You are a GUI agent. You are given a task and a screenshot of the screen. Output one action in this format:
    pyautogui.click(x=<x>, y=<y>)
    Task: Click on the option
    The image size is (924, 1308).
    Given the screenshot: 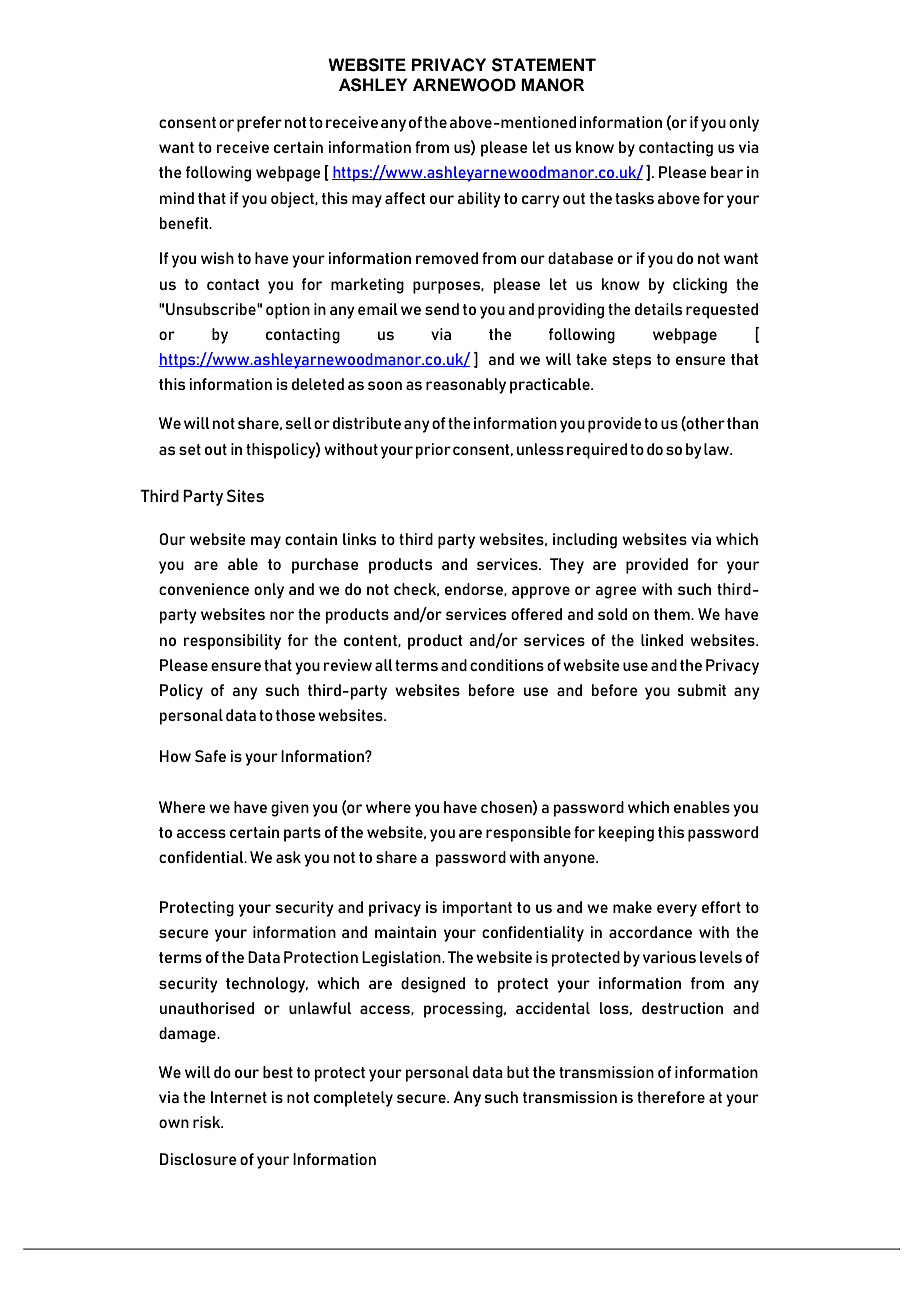 What is the action you would take?
    pyautogui.click(x=288, y=311)
